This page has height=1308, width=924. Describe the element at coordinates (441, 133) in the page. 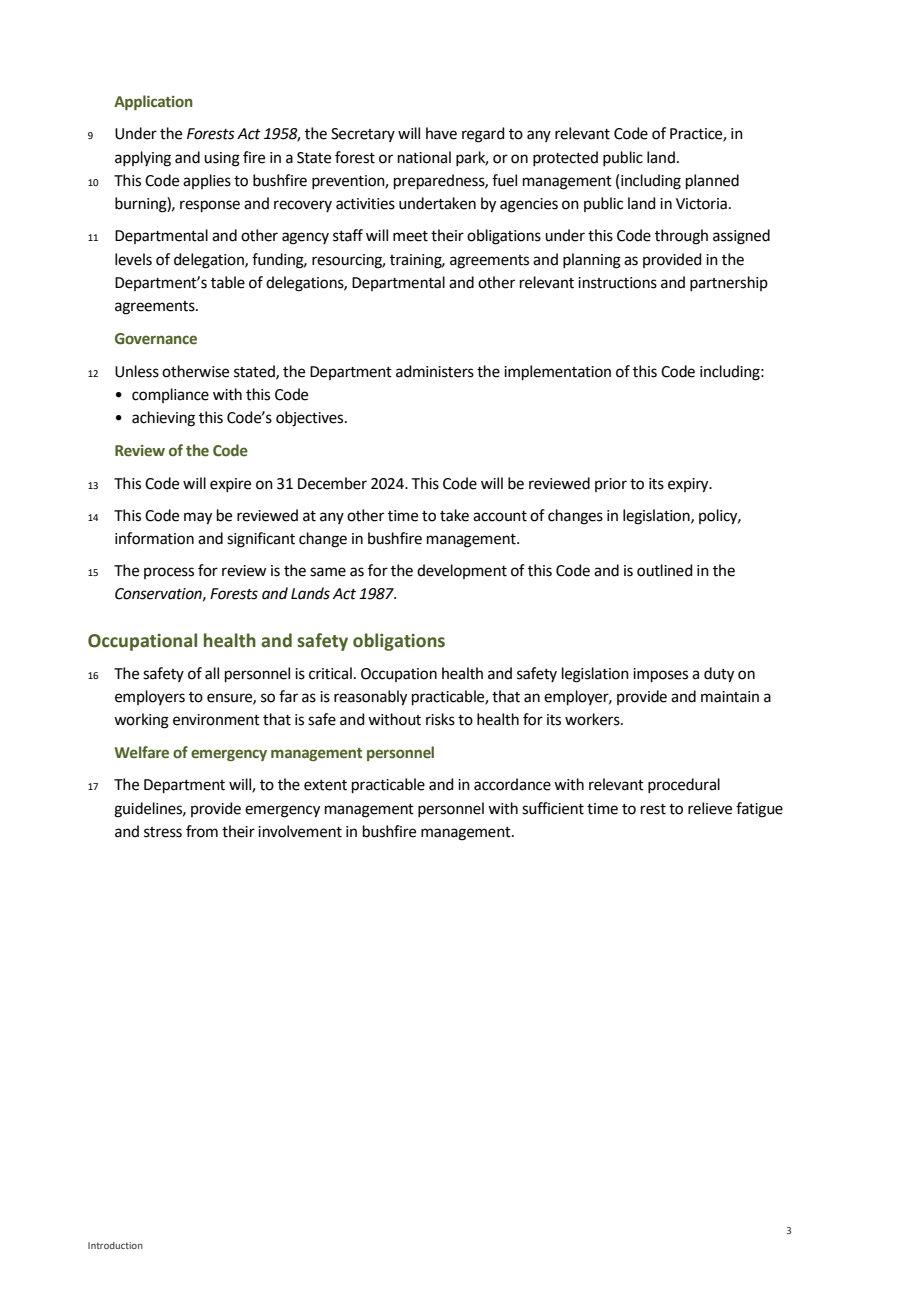

I see `have` at that location.
